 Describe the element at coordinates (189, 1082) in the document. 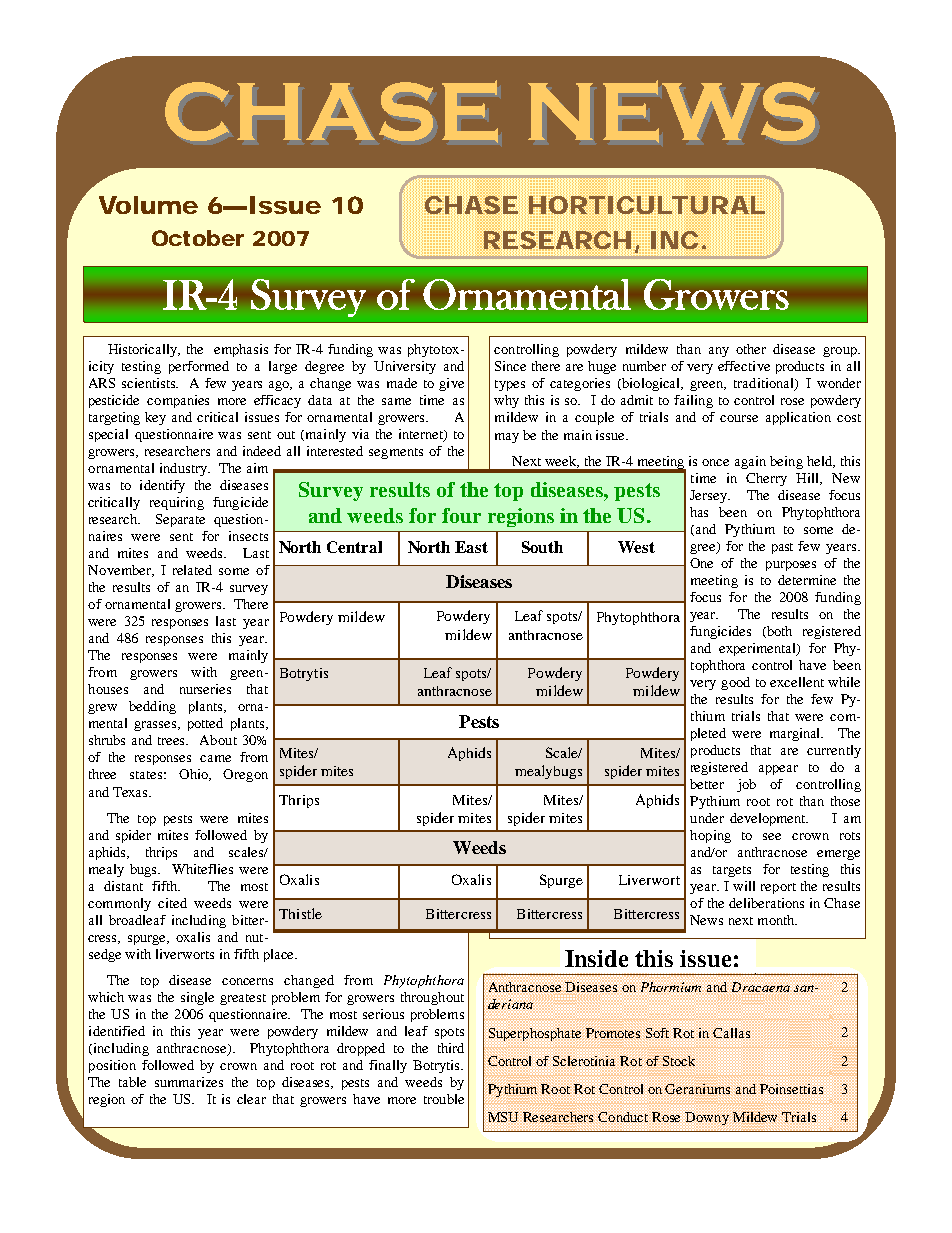

I see `summarizes` at that location.
